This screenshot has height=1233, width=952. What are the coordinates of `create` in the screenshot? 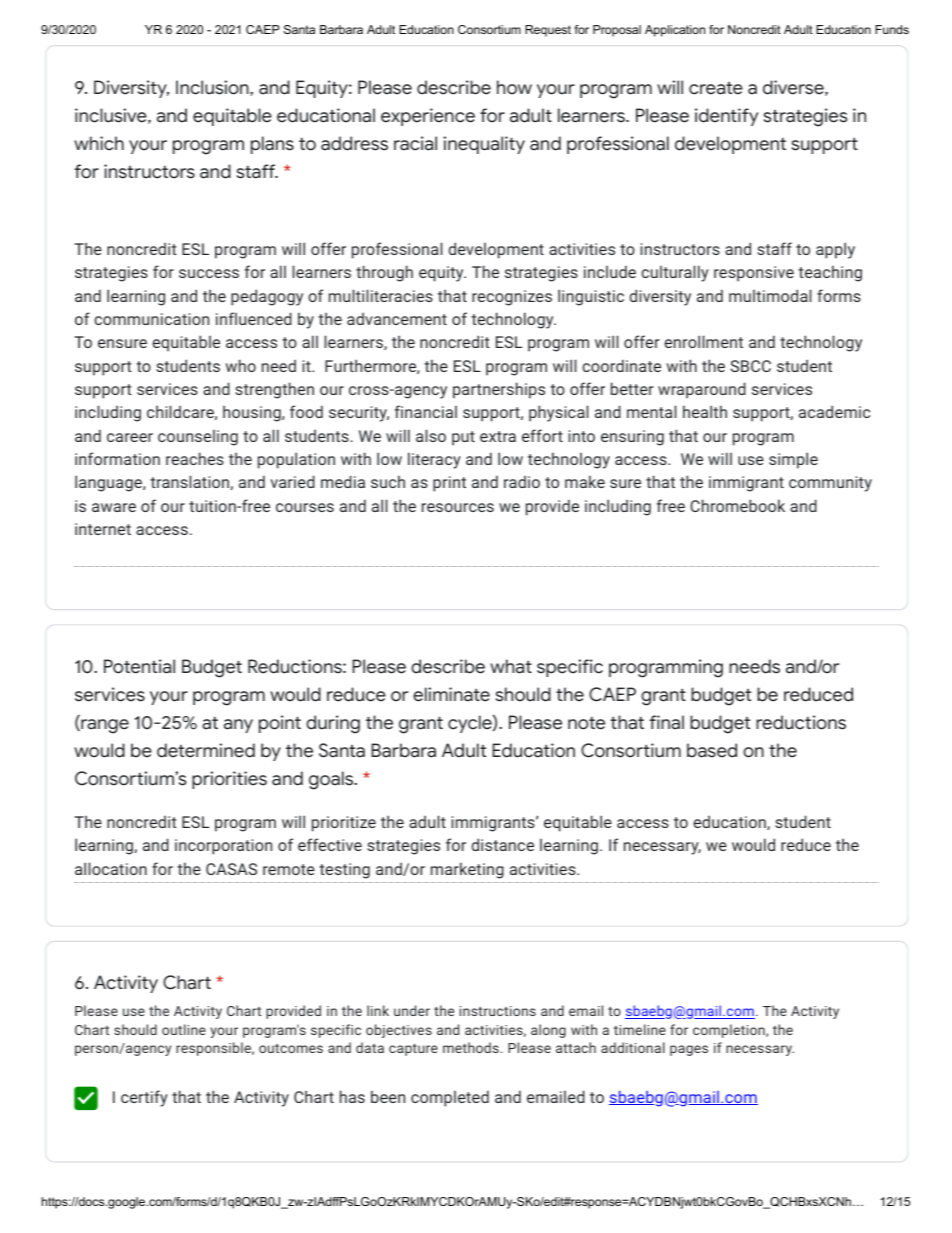 It's located at (716, 88).
